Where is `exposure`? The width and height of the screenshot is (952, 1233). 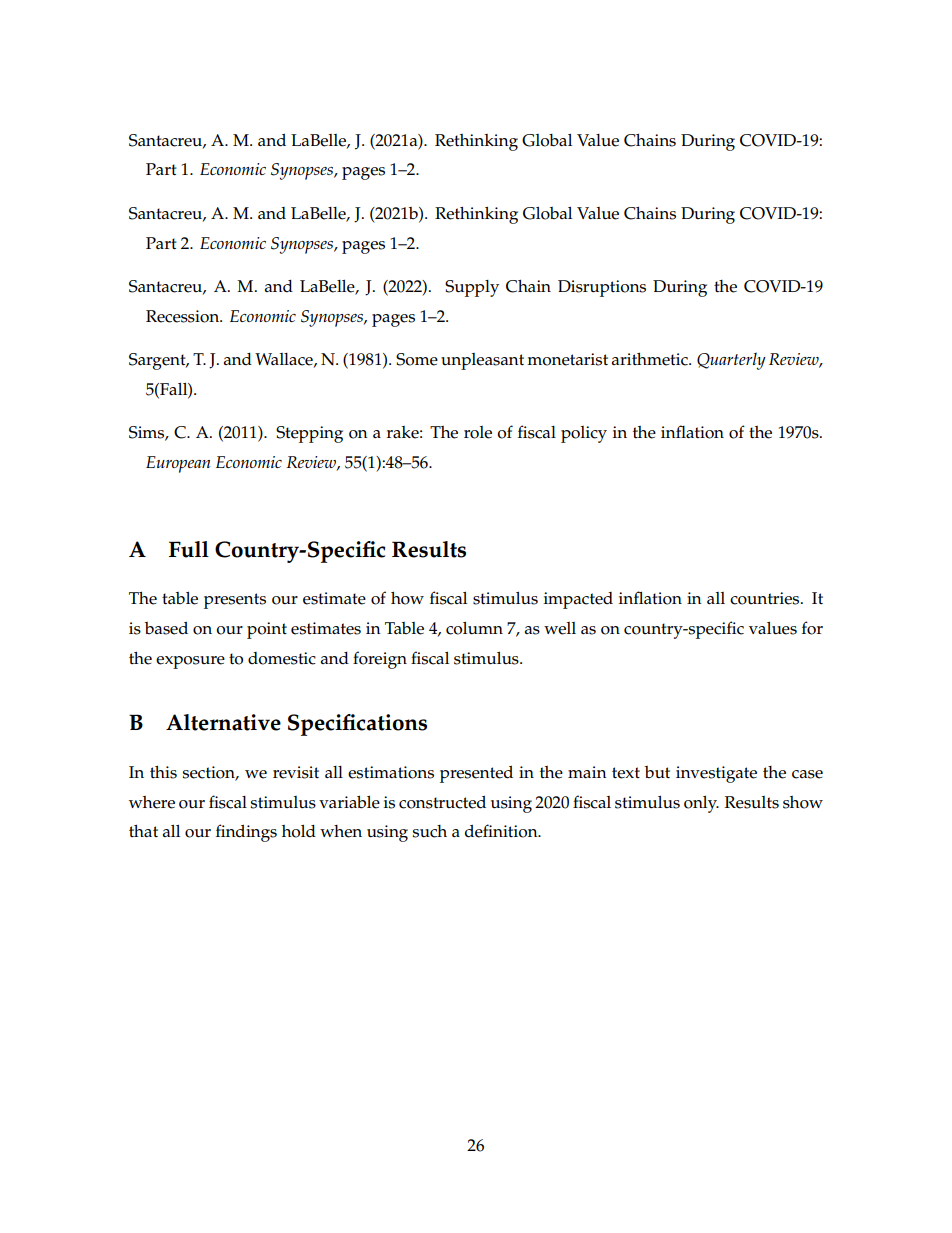
exposure is located at coordinates (190, 662).
